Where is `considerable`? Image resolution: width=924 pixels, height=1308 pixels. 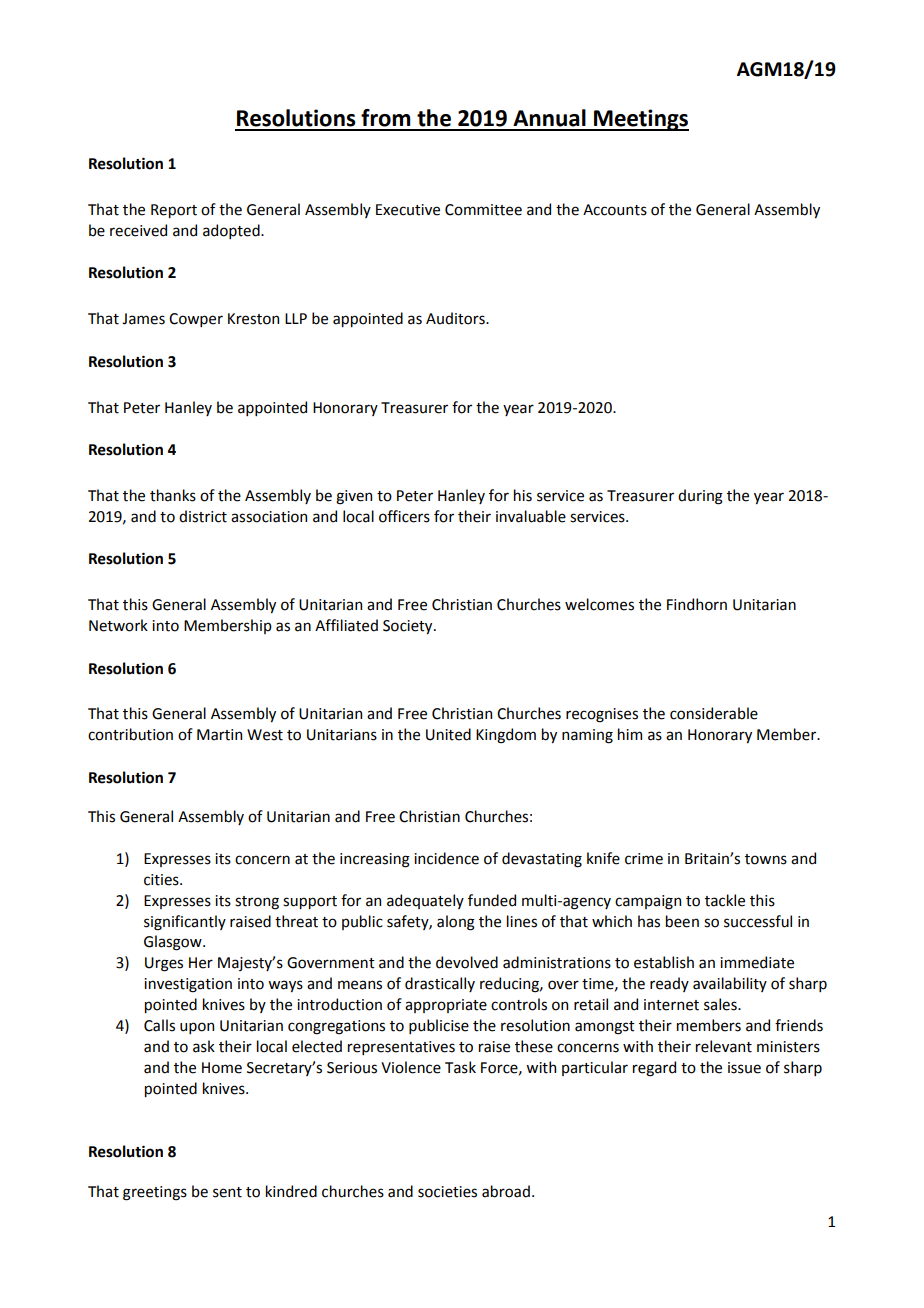 considerable is located at coordinates (714, 713).
